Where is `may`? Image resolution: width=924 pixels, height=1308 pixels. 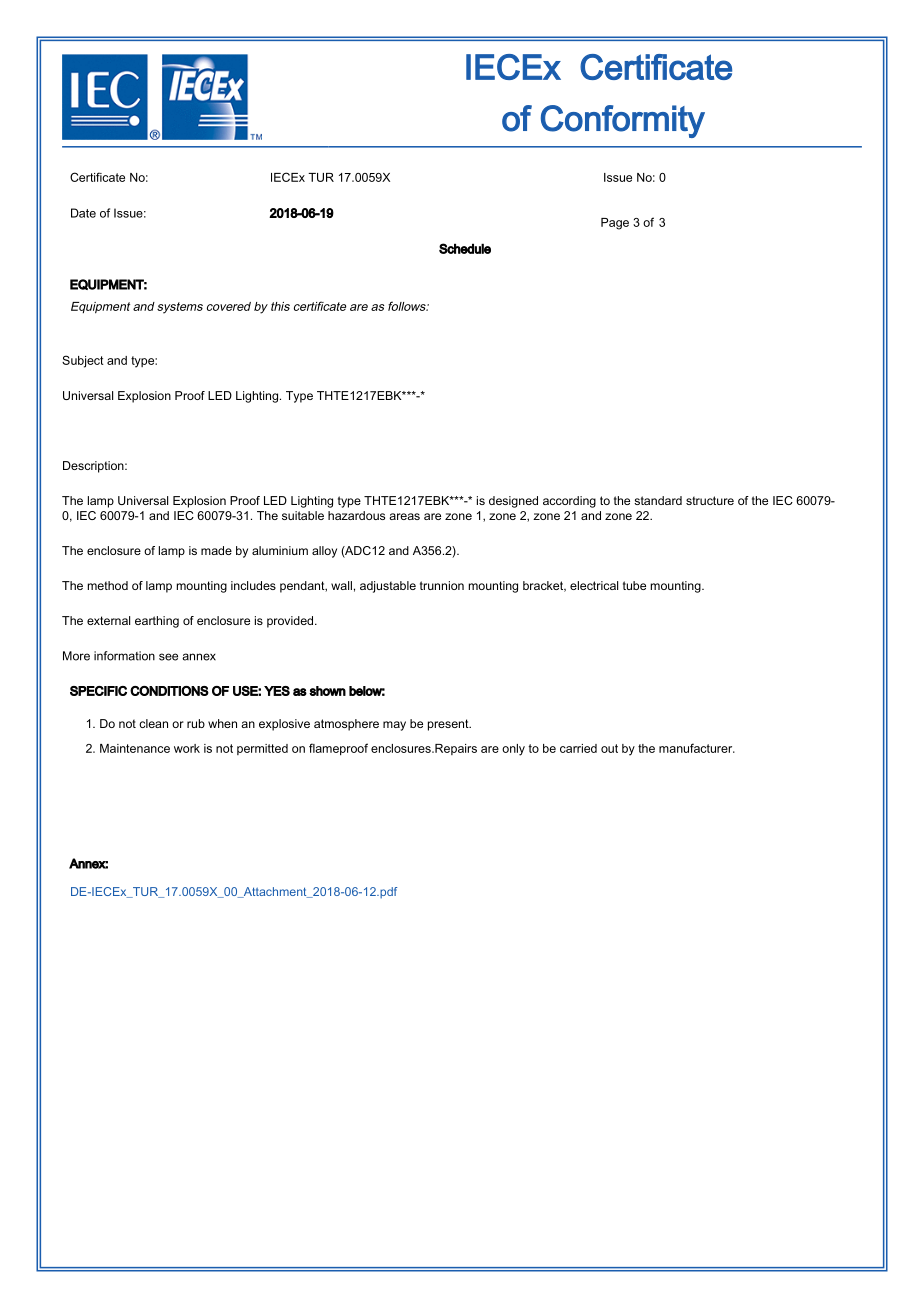
may is located at coordinates (394, 726).
